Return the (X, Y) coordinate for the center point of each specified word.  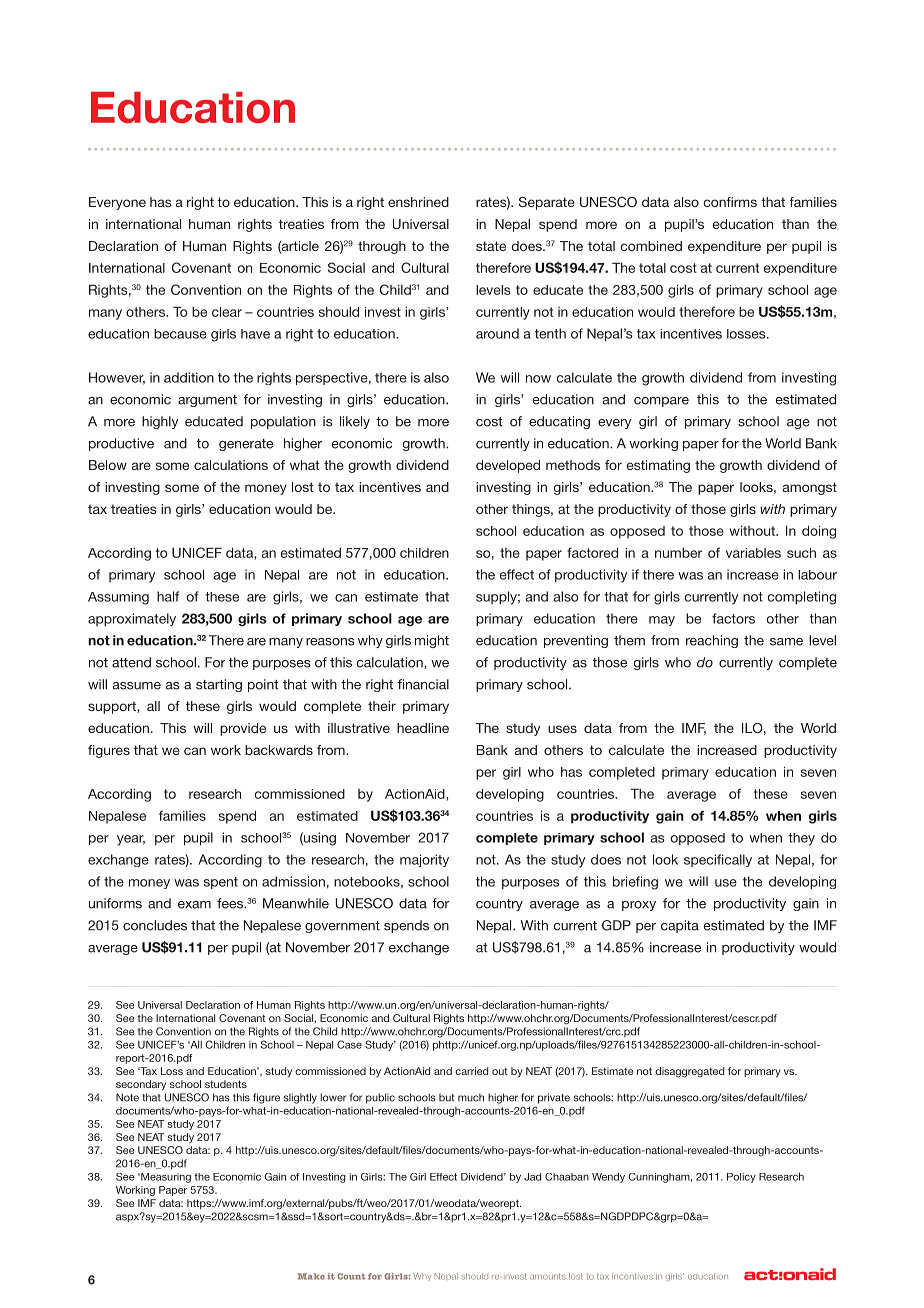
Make (311, 1276)
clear (227, 312)
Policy (741, 1178)
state (491, 246)
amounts (548, 1276)
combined (651, 246)
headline (423, 728)
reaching (712, 641)
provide (243, 729)
